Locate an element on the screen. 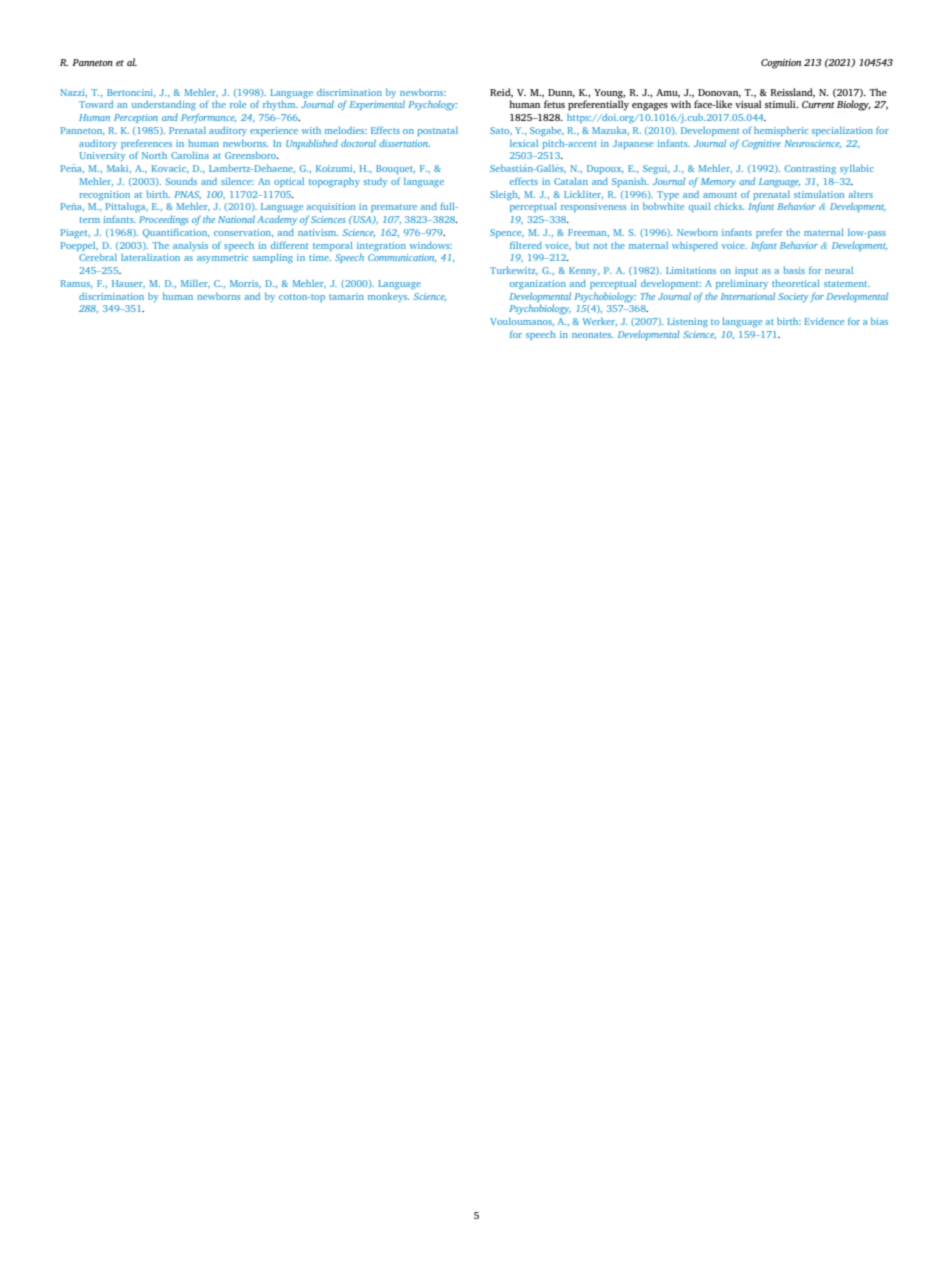  whispered is located at coordinates (695, 246).
